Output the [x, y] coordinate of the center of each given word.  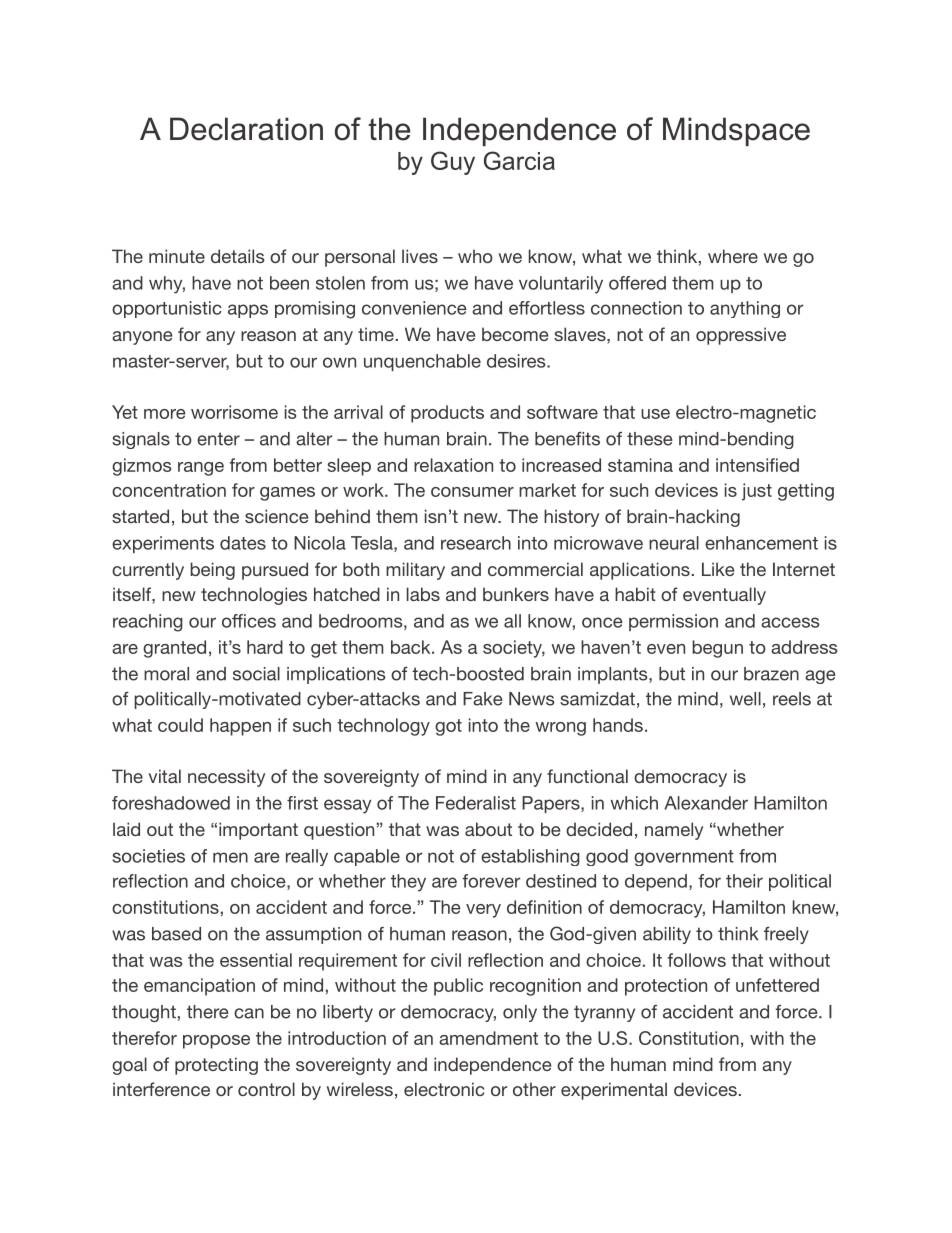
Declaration [246, 129]
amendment [488, 1038]
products [447, 414]
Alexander [706, 803]
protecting [216, 1066]
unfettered [777, 985]
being [212, 571]
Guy [453, 163]
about [488, 829]
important [258, 831]
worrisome [234, 412]
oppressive [741, 336]
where [733, 256]
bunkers [516, 594]
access [790, 622]
